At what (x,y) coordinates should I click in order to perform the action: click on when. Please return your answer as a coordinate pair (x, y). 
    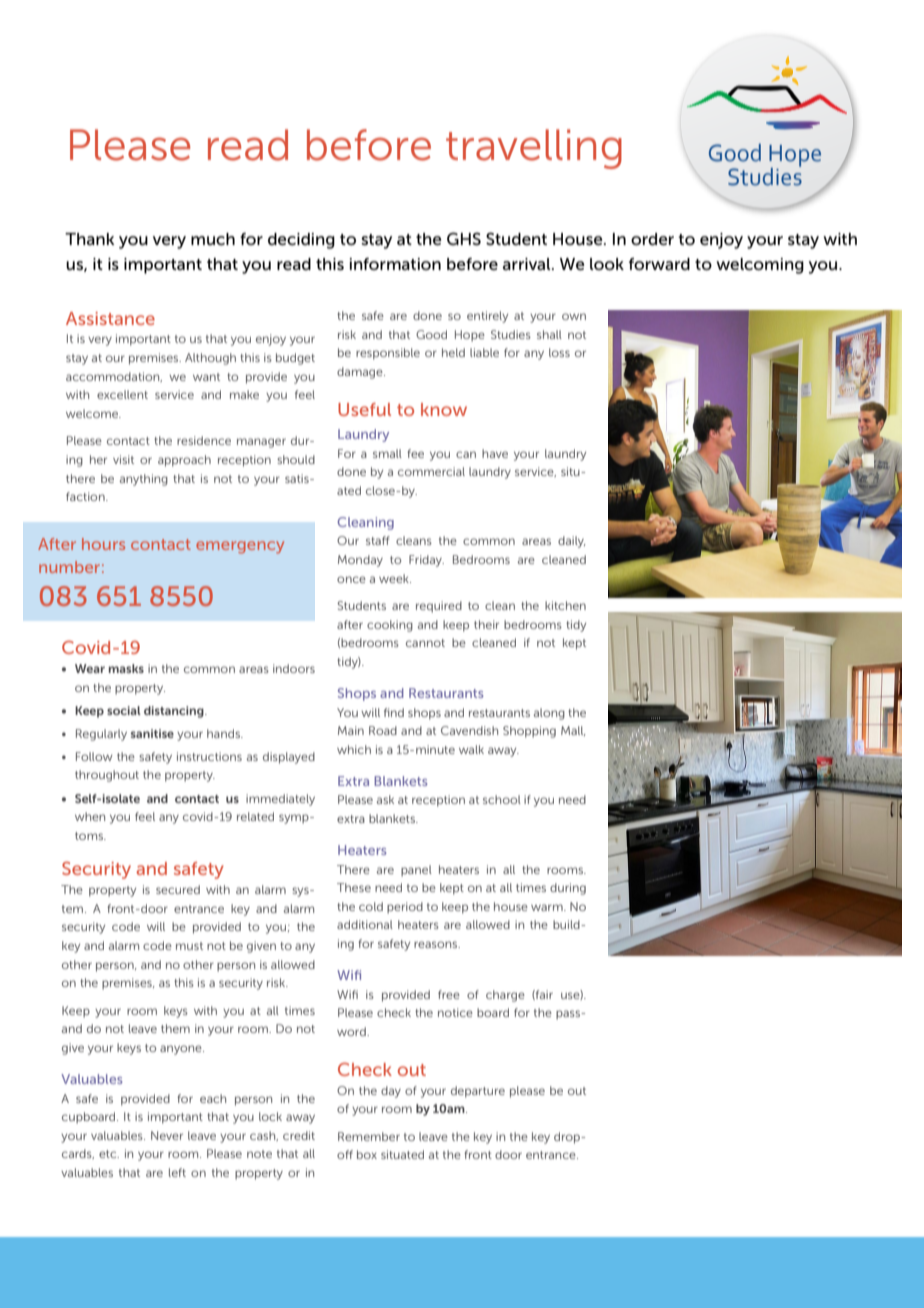
    Looking at the image, I should click on (90, 816).
